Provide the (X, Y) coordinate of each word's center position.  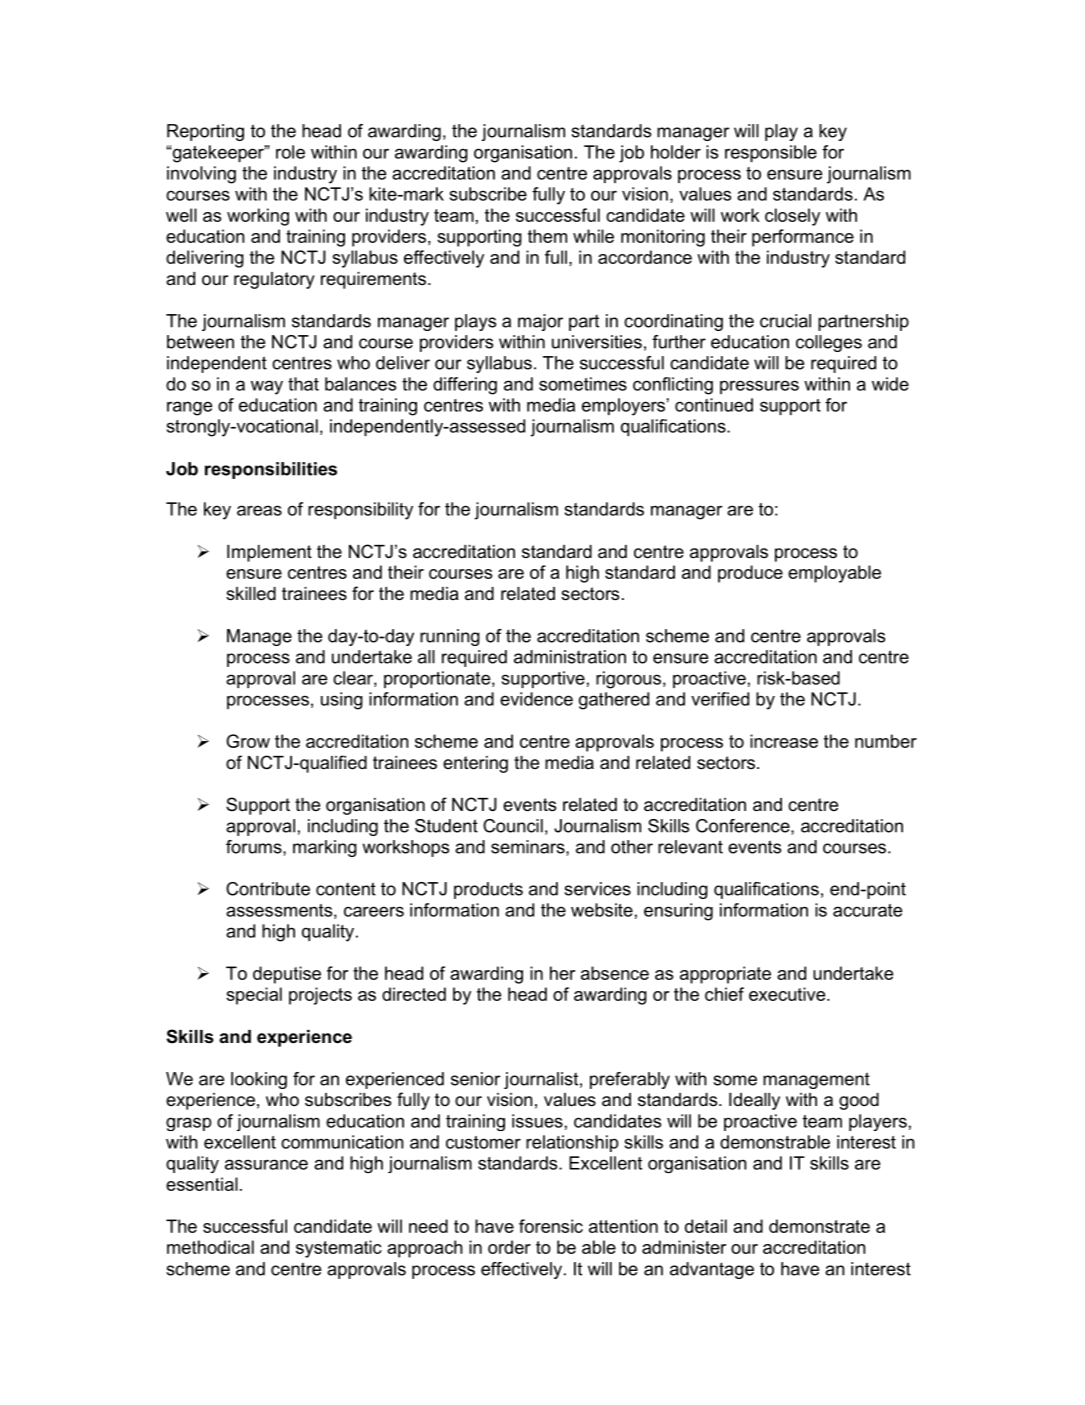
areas (259, 510)
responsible (771, 153)
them (547, 236)
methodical (210, 1247)
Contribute (268, 889)
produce (750, 574)
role (290, 152)
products (488, 890)
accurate (867, 910)
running (450, 637)
